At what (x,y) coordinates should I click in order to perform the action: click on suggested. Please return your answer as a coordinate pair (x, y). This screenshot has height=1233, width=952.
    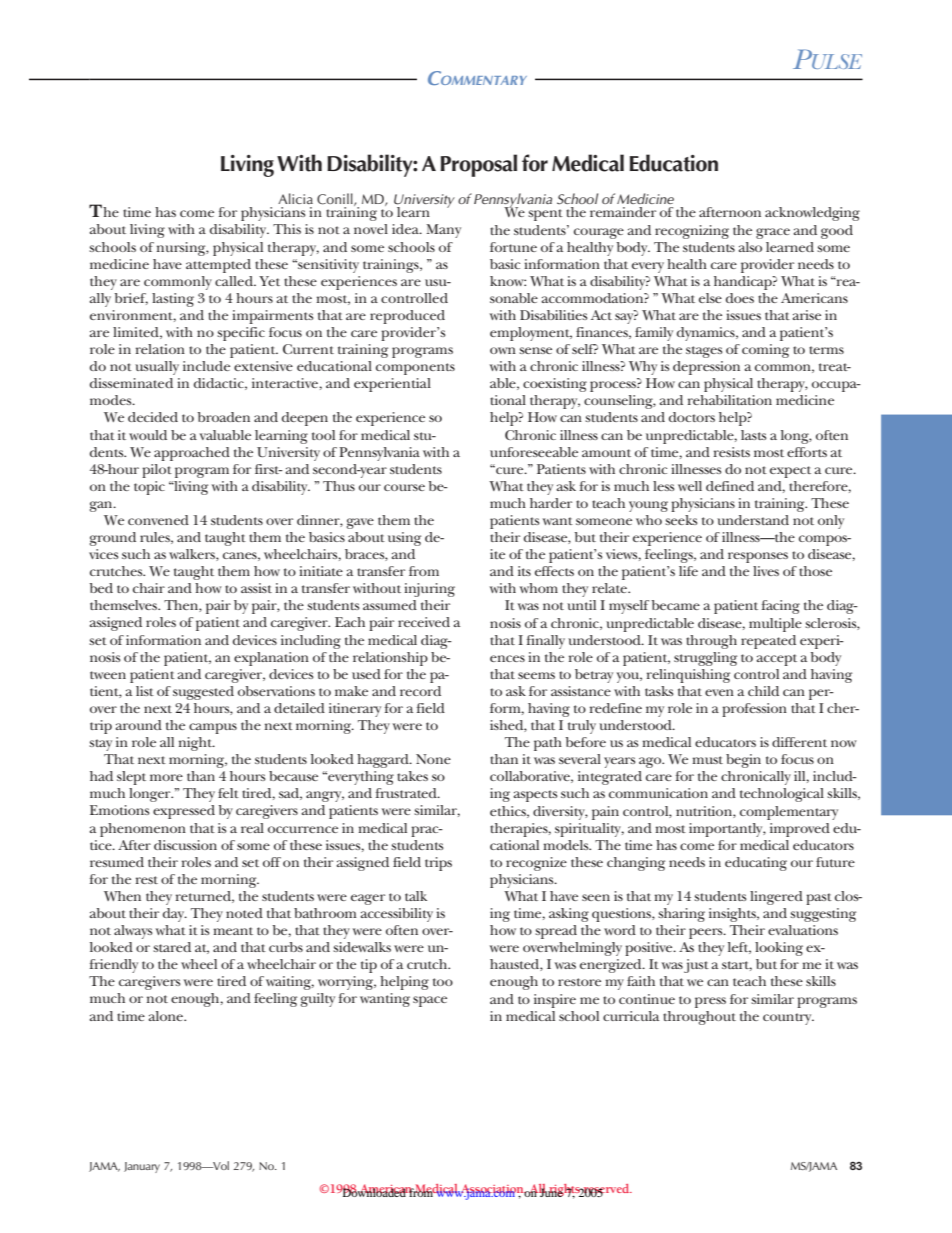
    Looking at the image, I should click on (203, 693).
